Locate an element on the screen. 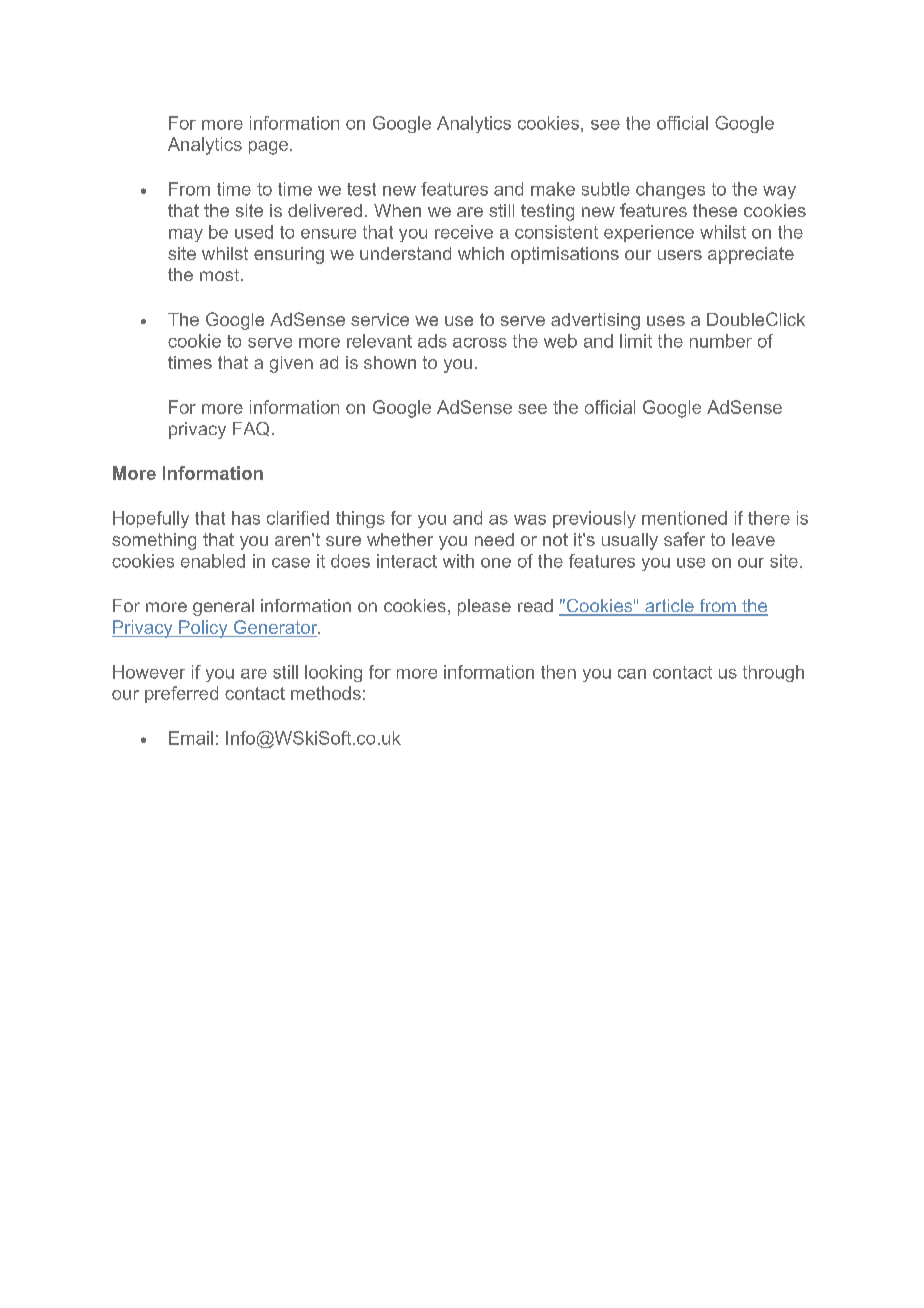 The height and width of the screenshot is (1308, 924). has is located at coordinates (246, 518).
